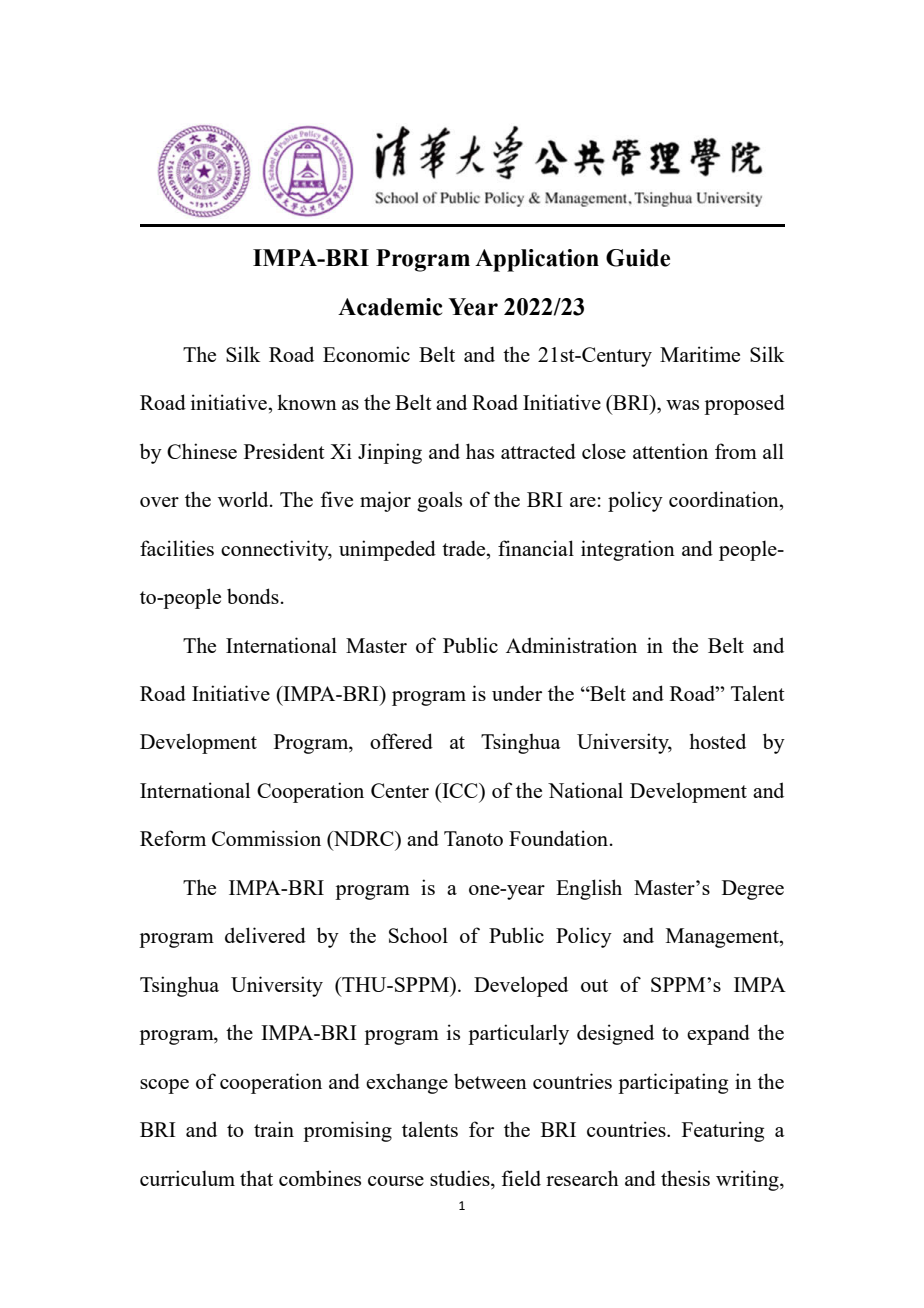 This page has height=1308, width=924. What do you see at coordinates (537, 260) in the page?
I see `Application` at bounding box center [537, 260].
